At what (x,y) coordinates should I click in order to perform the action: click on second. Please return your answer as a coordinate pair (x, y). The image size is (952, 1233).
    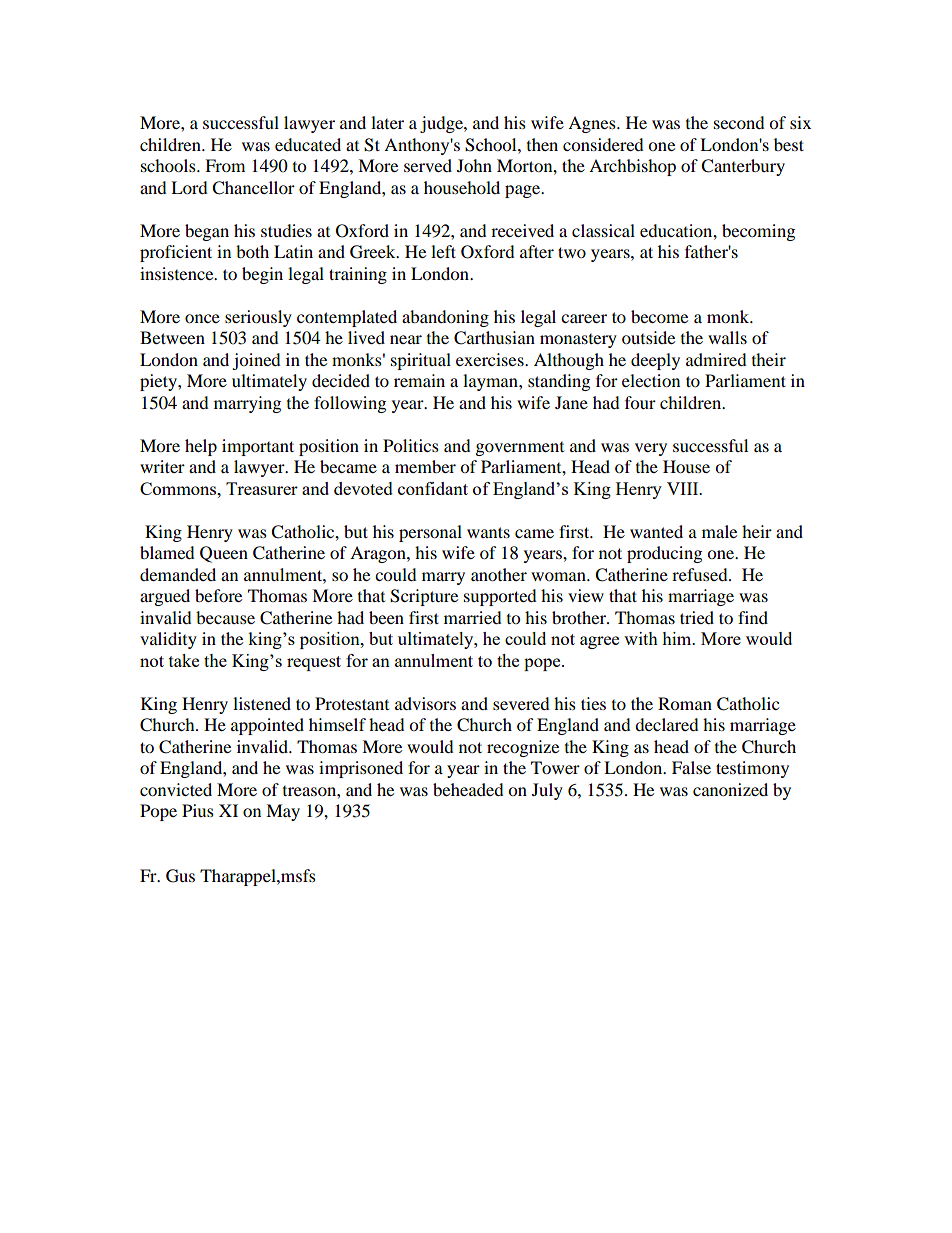
    Looking at the image, I should click on (739, 122).
